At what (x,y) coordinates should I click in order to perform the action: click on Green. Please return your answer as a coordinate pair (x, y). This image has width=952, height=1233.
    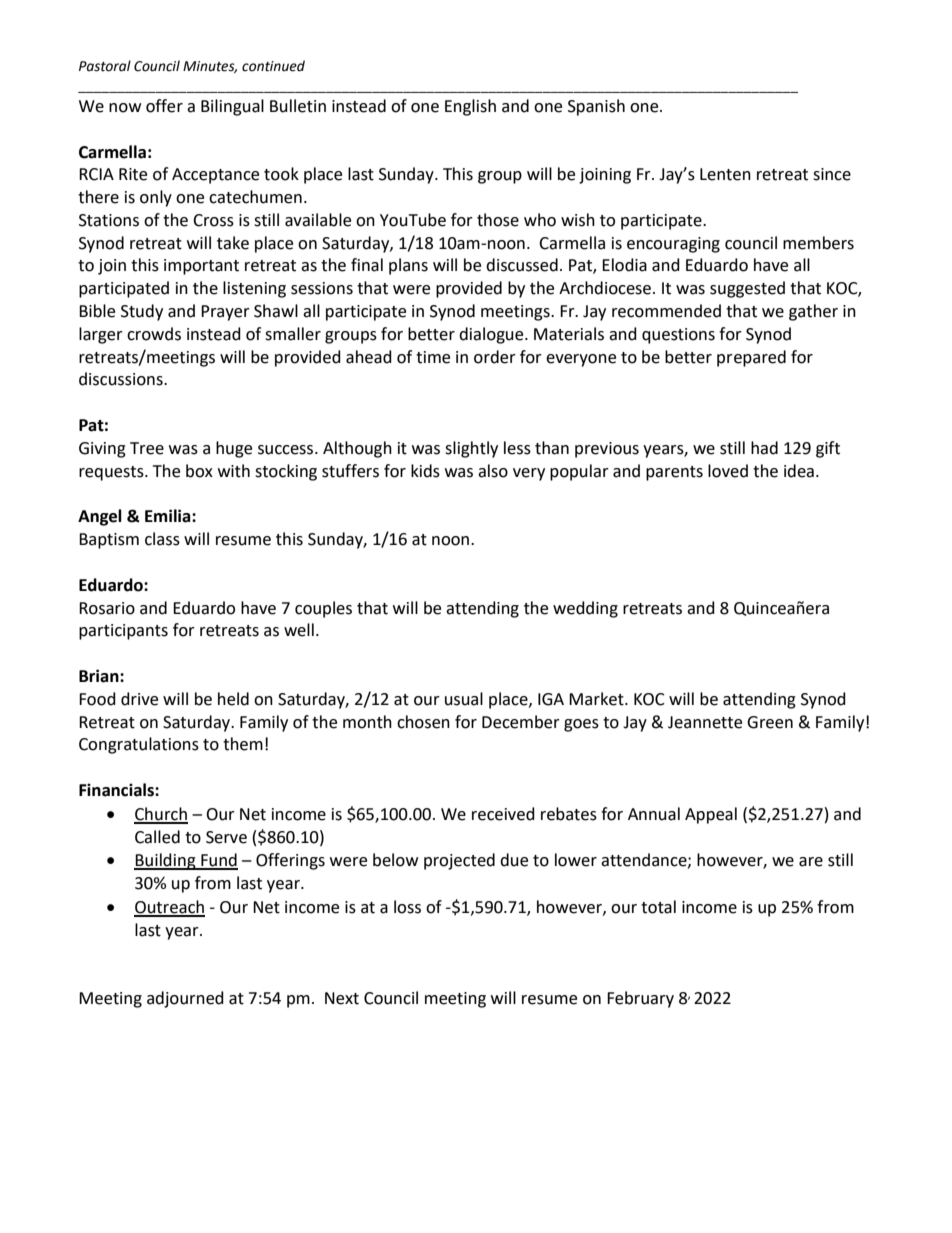
    Looking at the image, I should click on (770, 722).
